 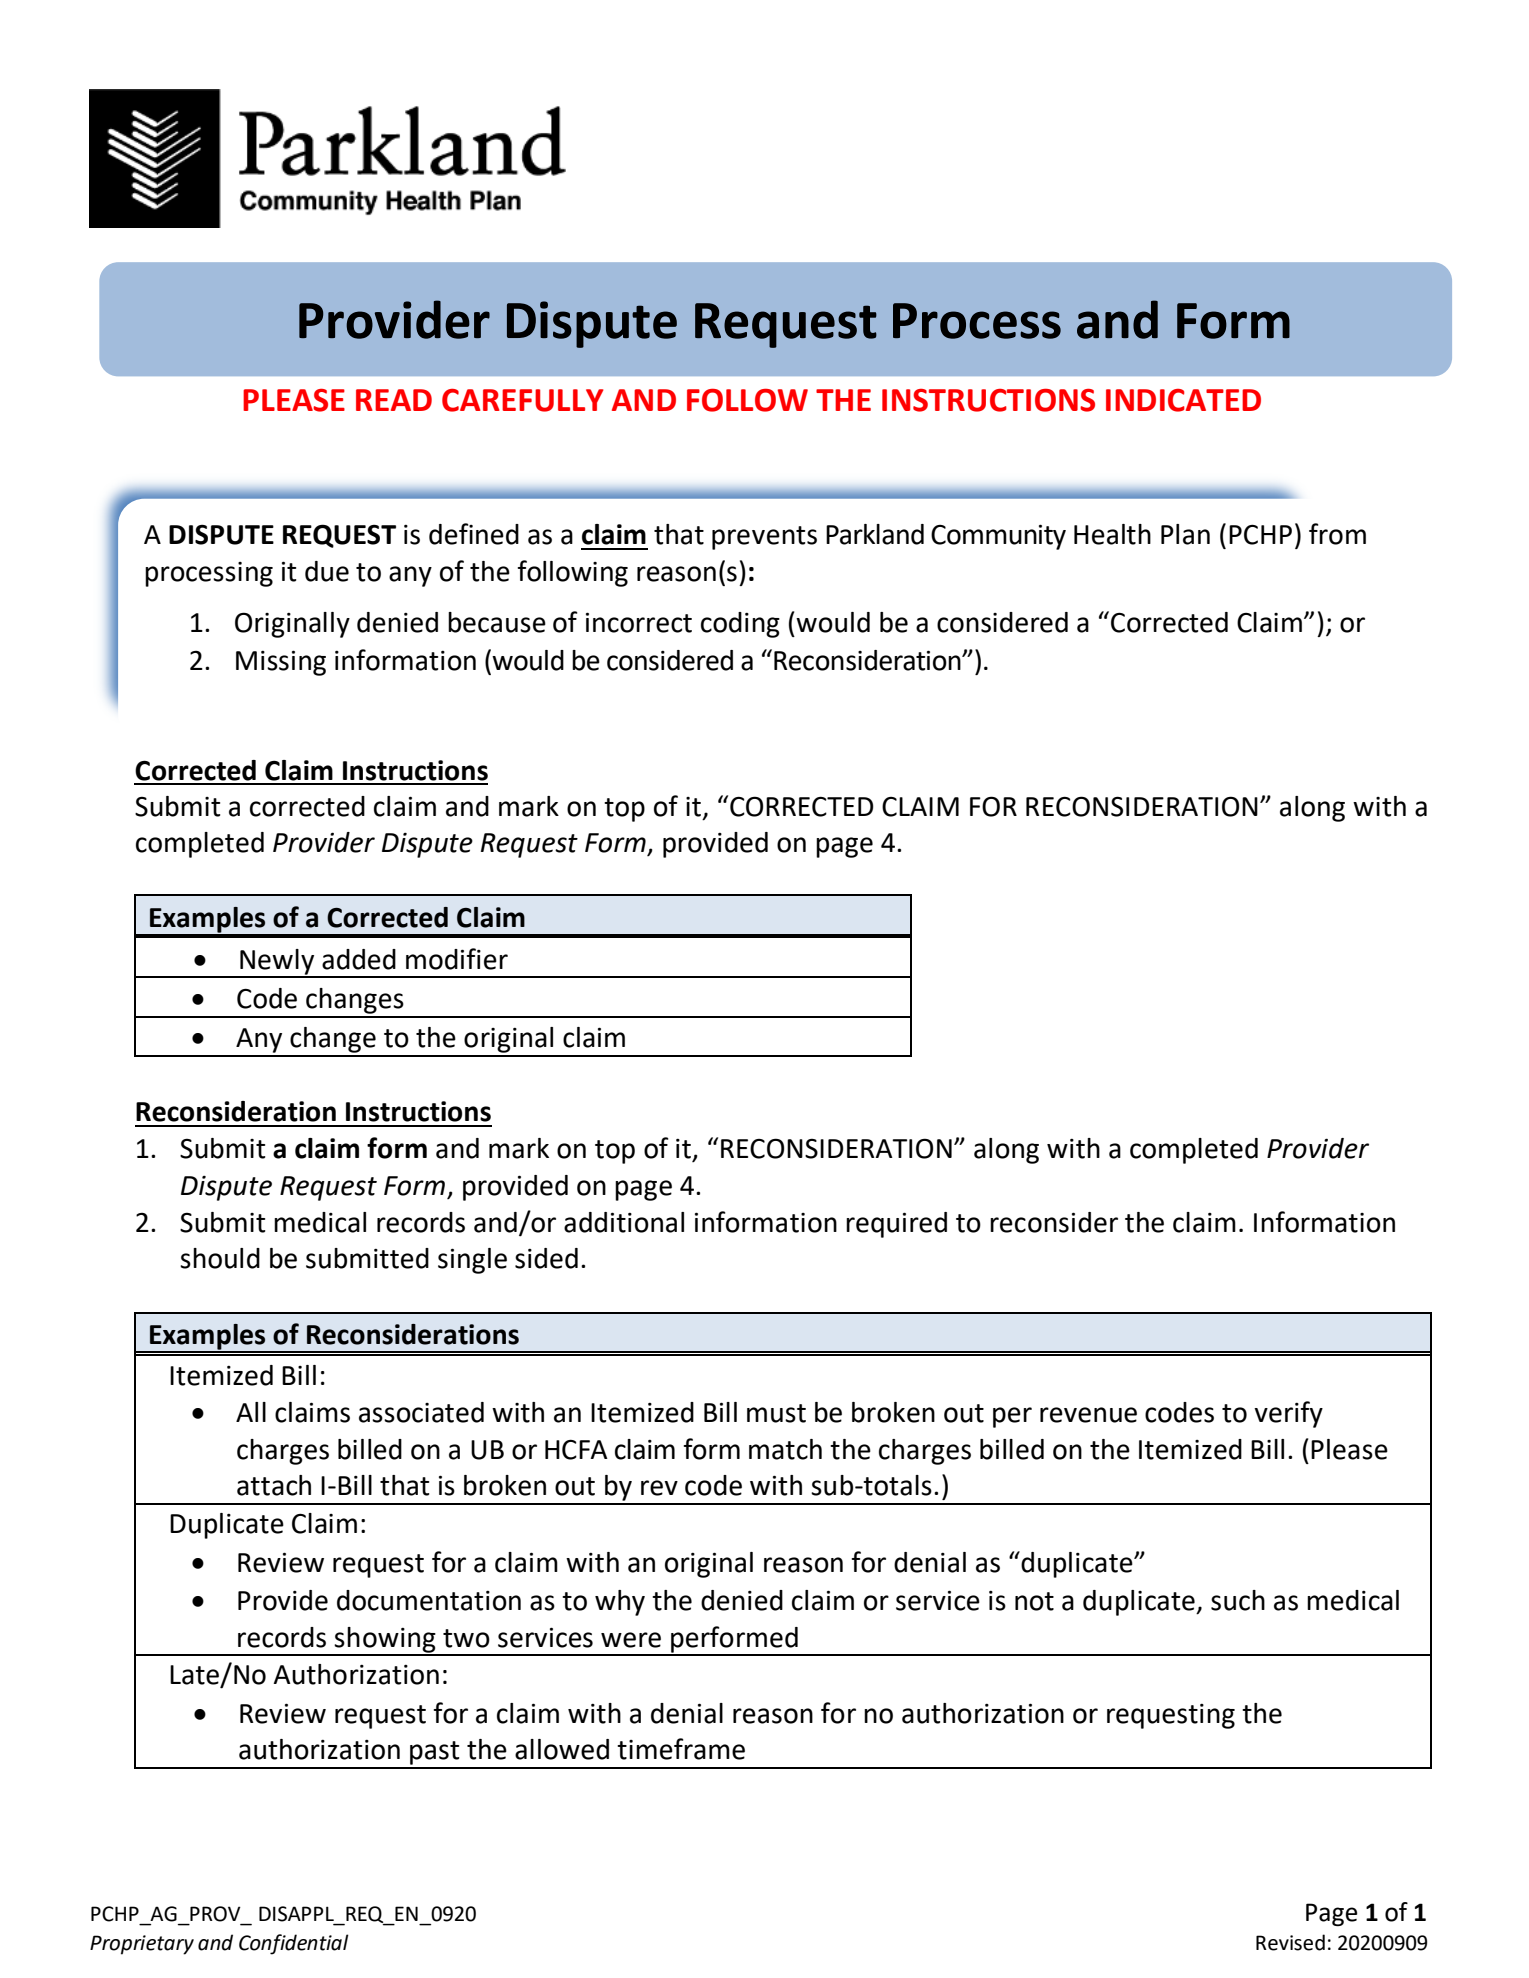 I want to click on required, so click(x=896, y=1225).
